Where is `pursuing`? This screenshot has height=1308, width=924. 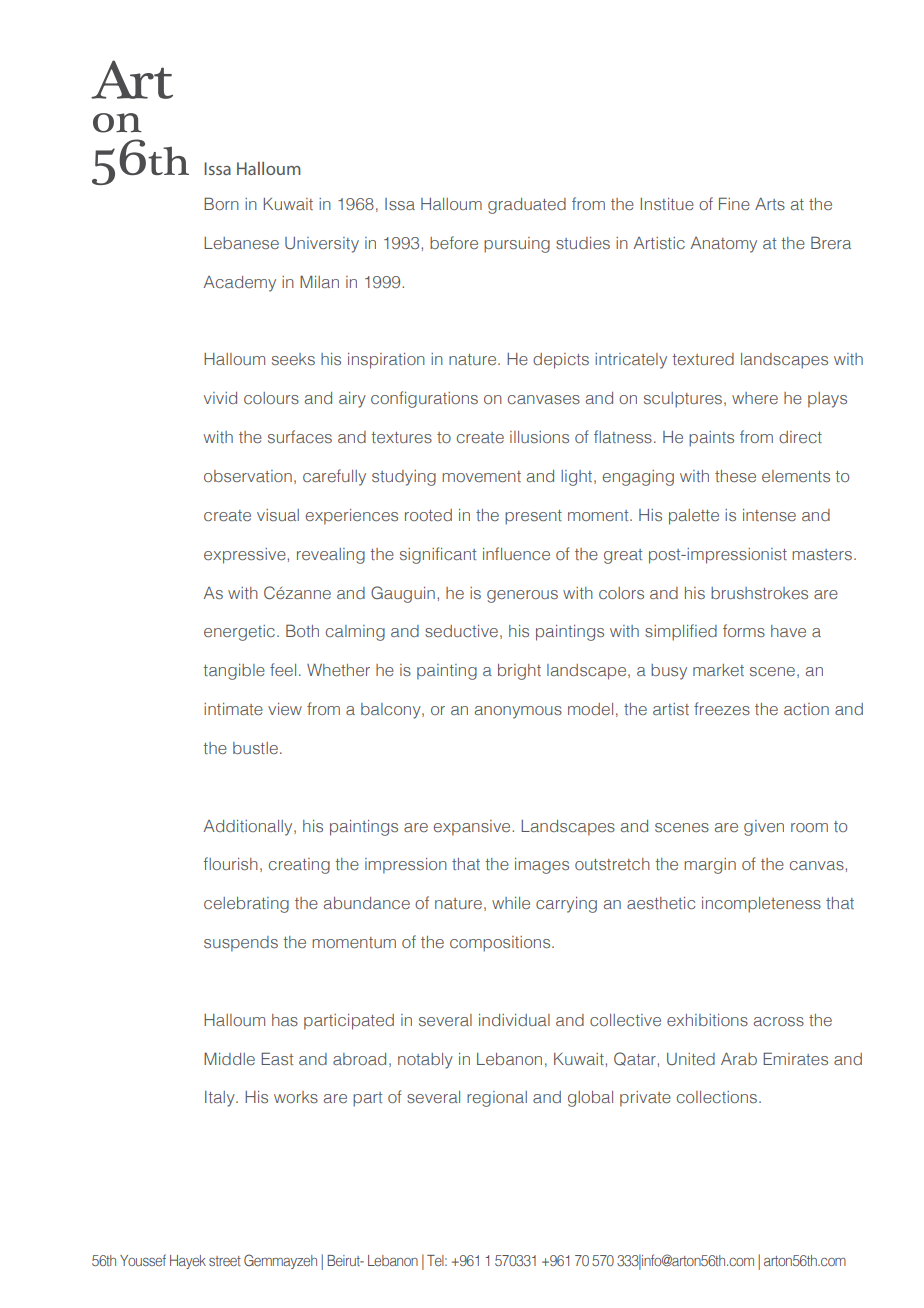
pursuing is located at coordinates (517, 245).
